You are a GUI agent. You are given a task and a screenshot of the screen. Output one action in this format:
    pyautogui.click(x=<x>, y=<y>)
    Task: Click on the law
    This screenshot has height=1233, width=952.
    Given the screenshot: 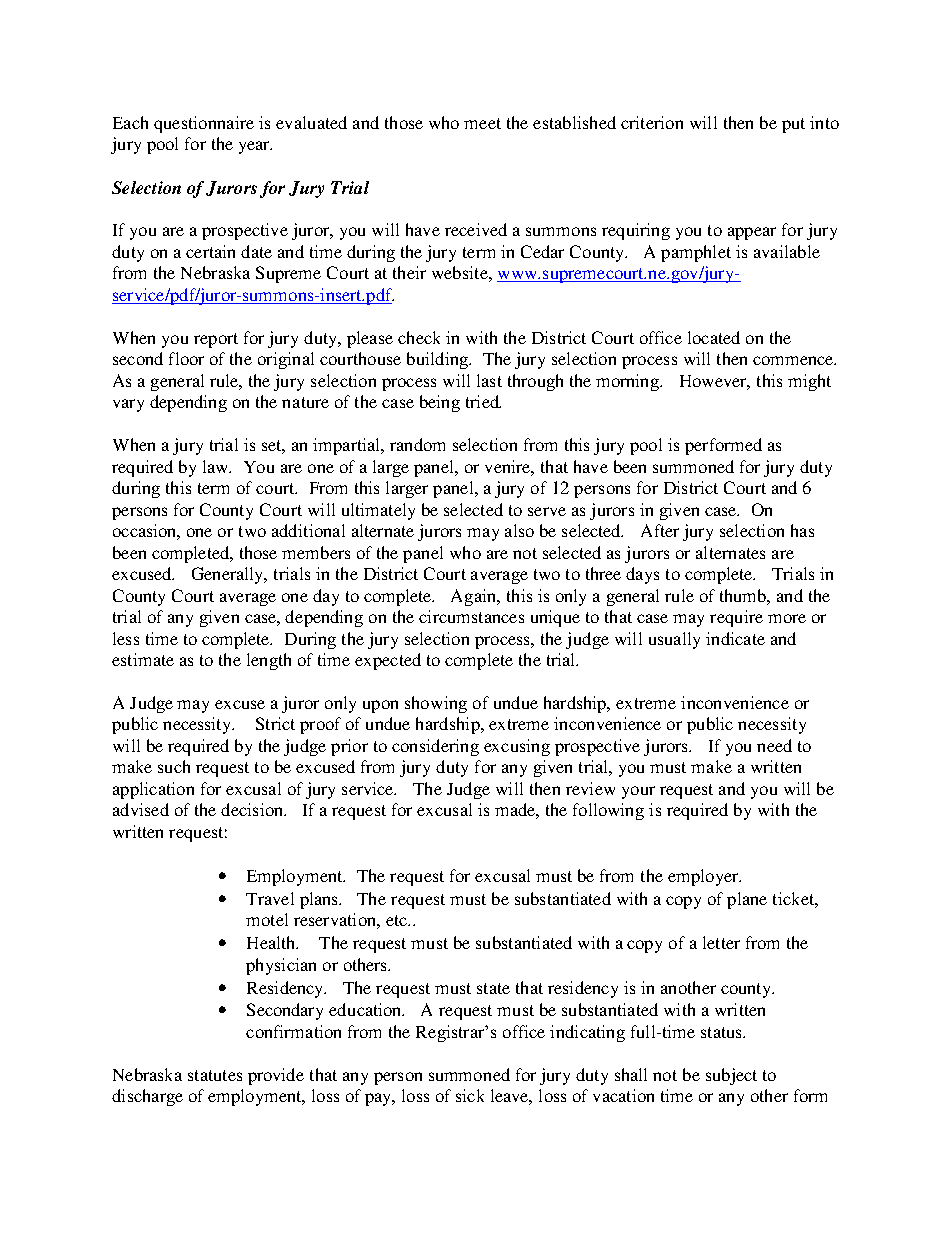 What is the action you would take?
    pyautogui.click(x=217, y=466)
